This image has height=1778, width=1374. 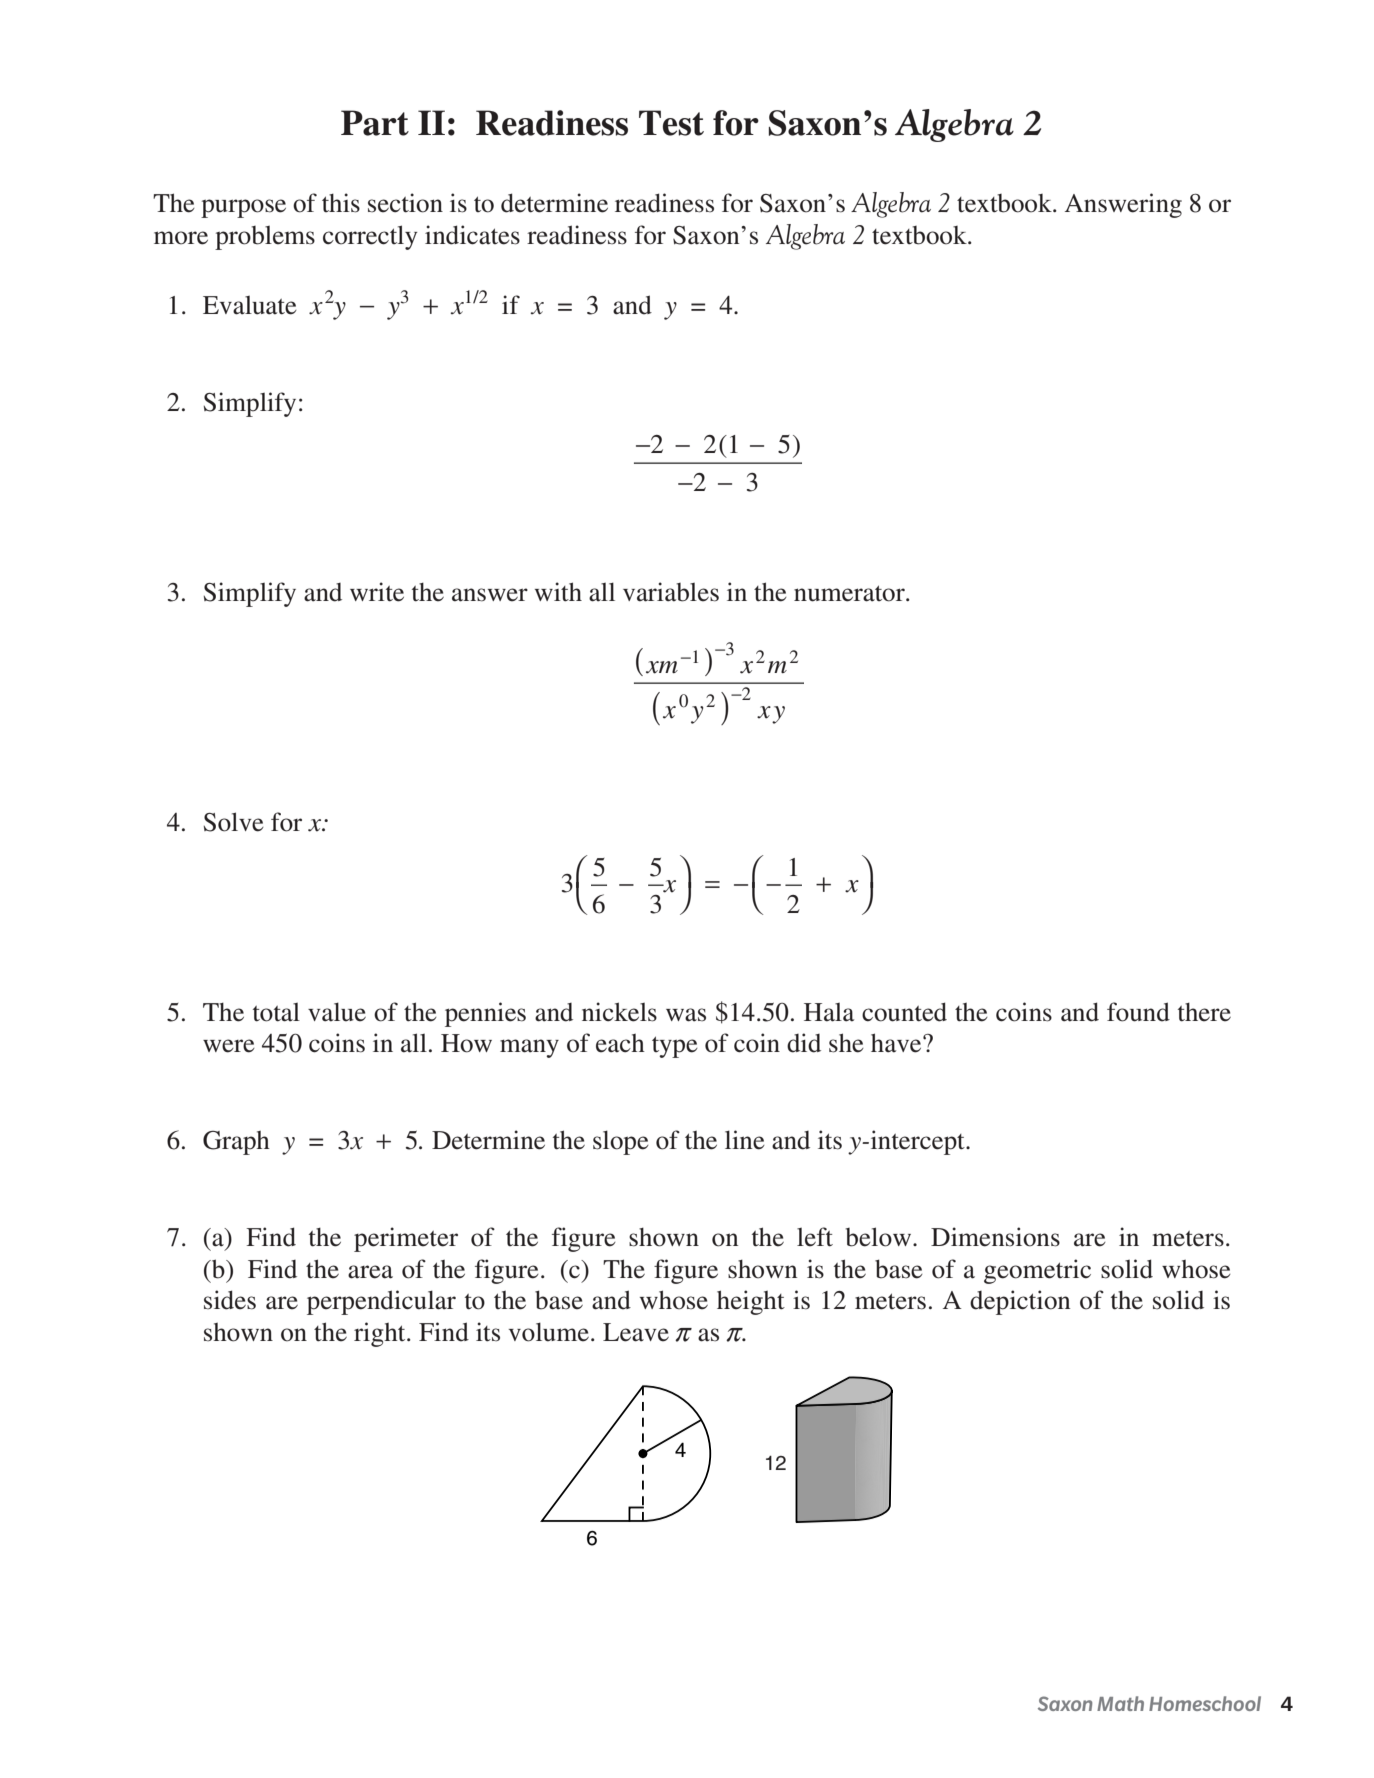 I want to click on this, so click(x=341, y=203).
